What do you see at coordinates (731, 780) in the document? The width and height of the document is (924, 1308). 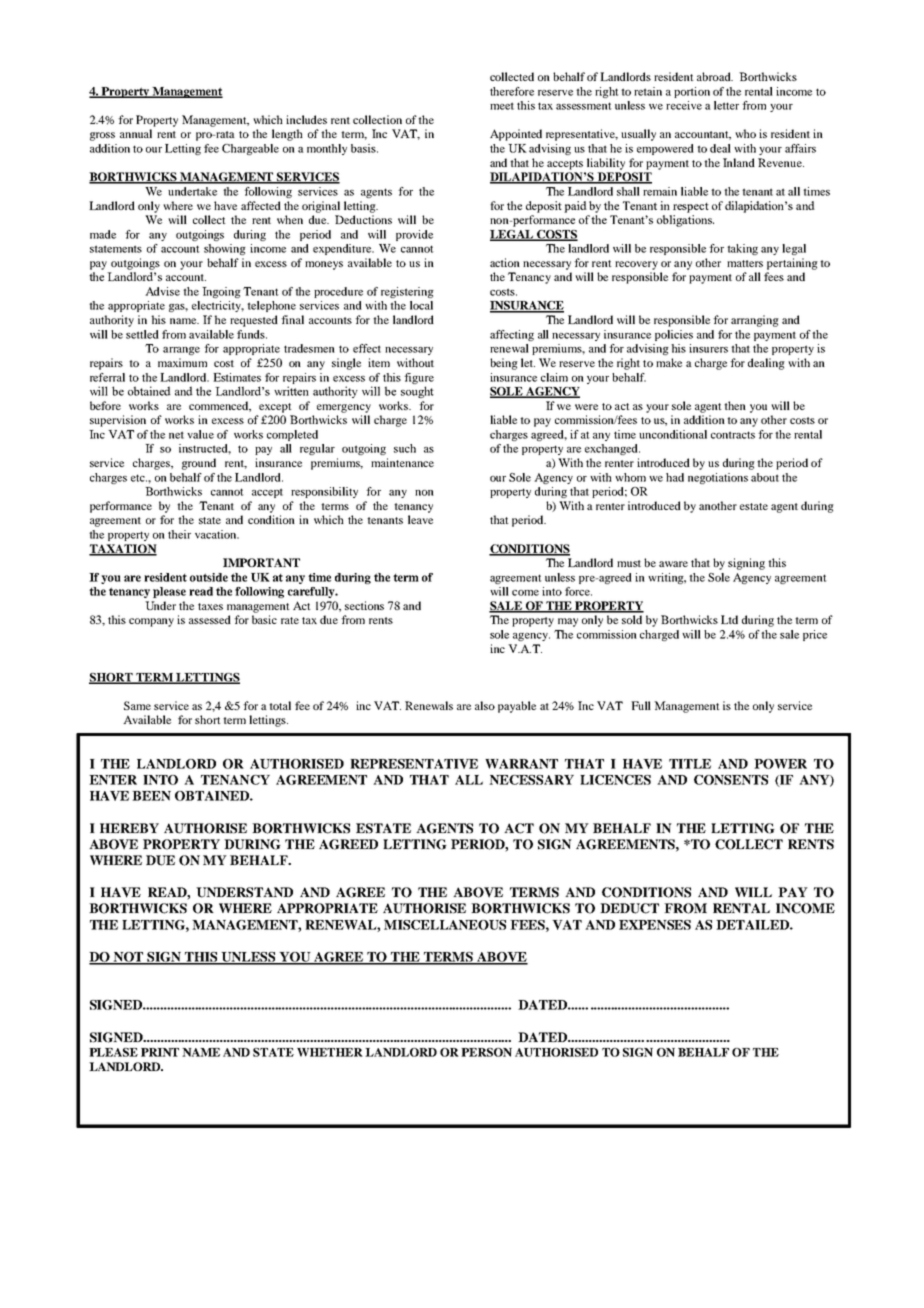 I see `CONSENTS` at bounding box center [731, 780].
